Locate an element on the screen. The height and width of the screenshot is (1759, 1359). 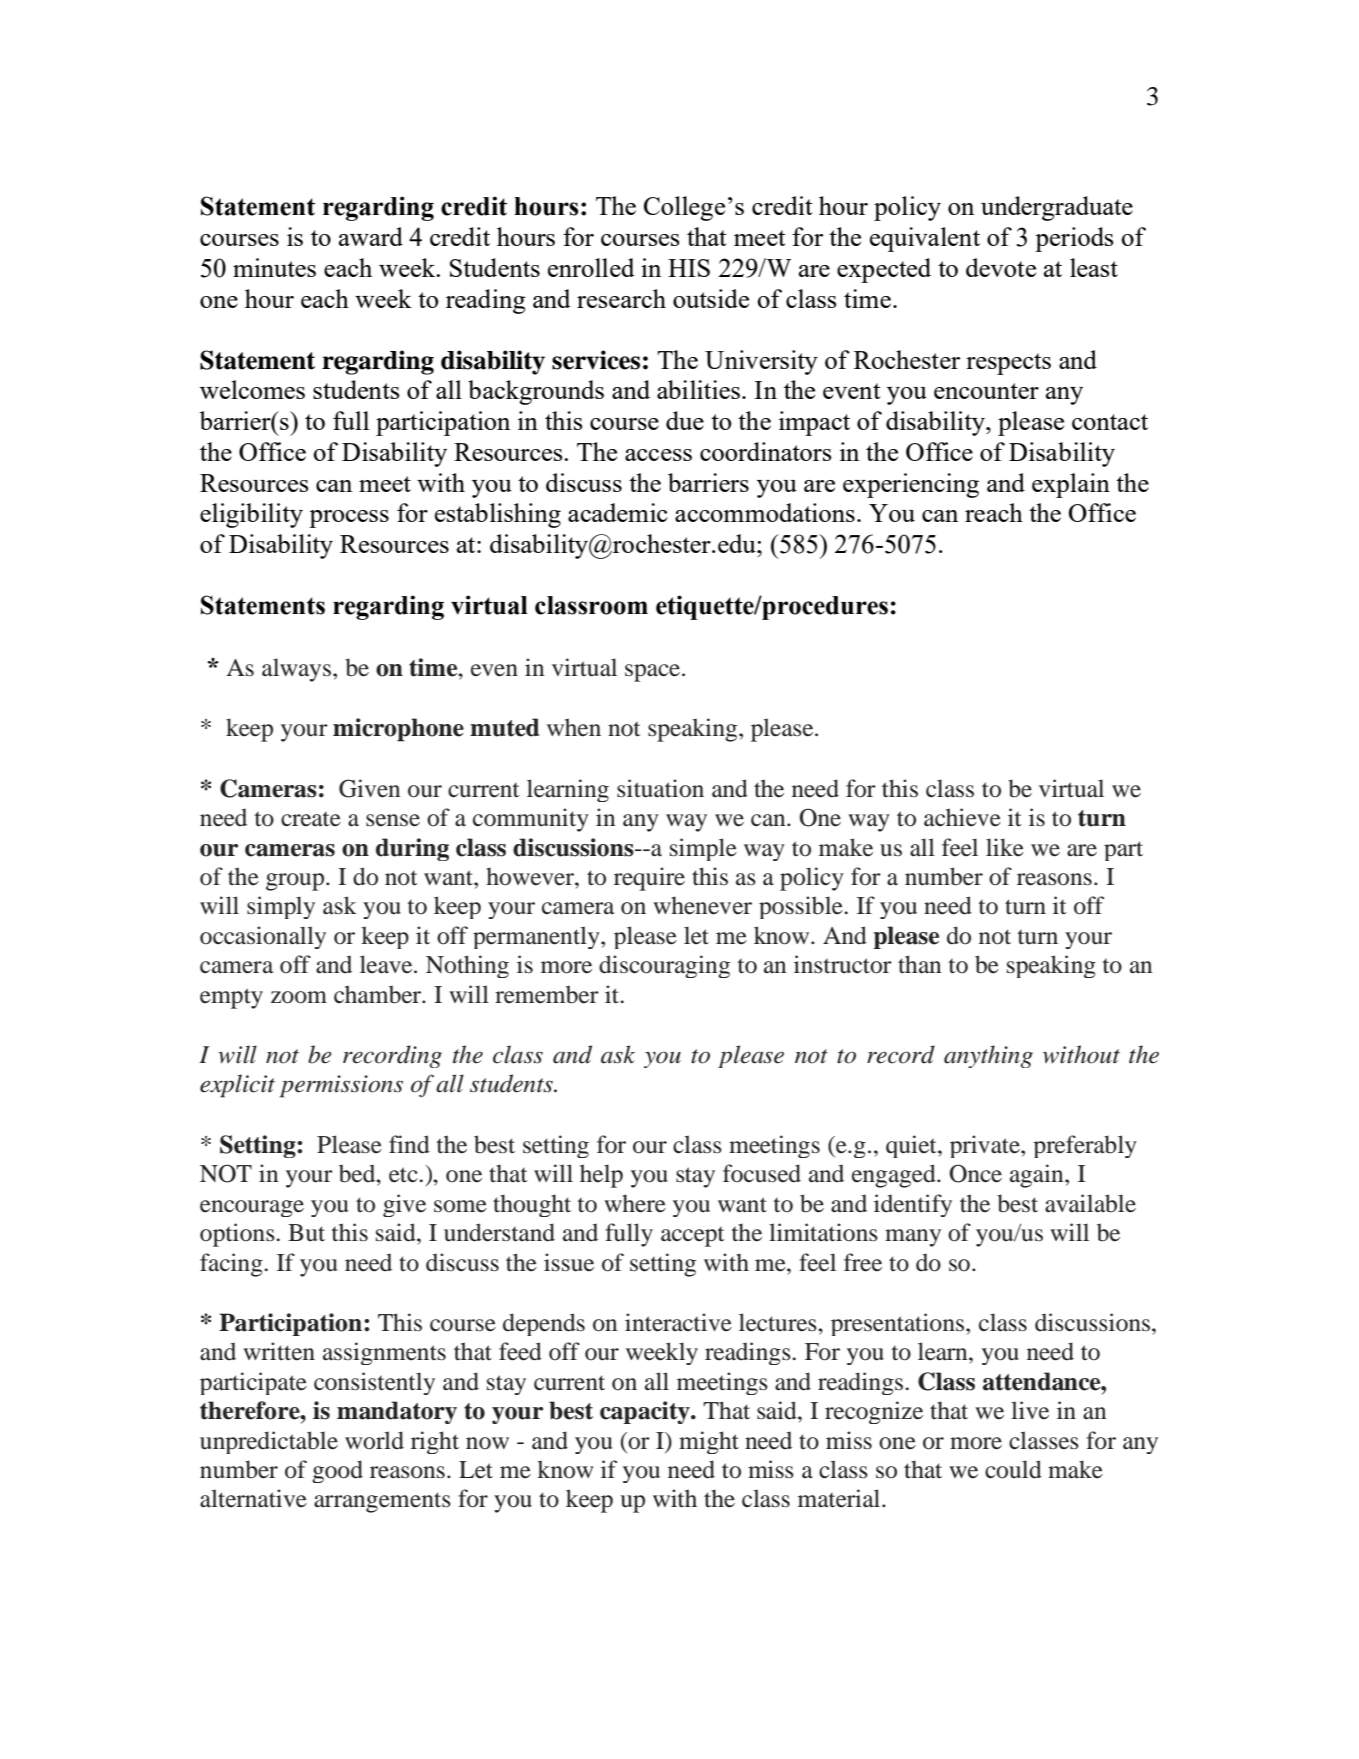
good is located at coordinates (337, 1471).
